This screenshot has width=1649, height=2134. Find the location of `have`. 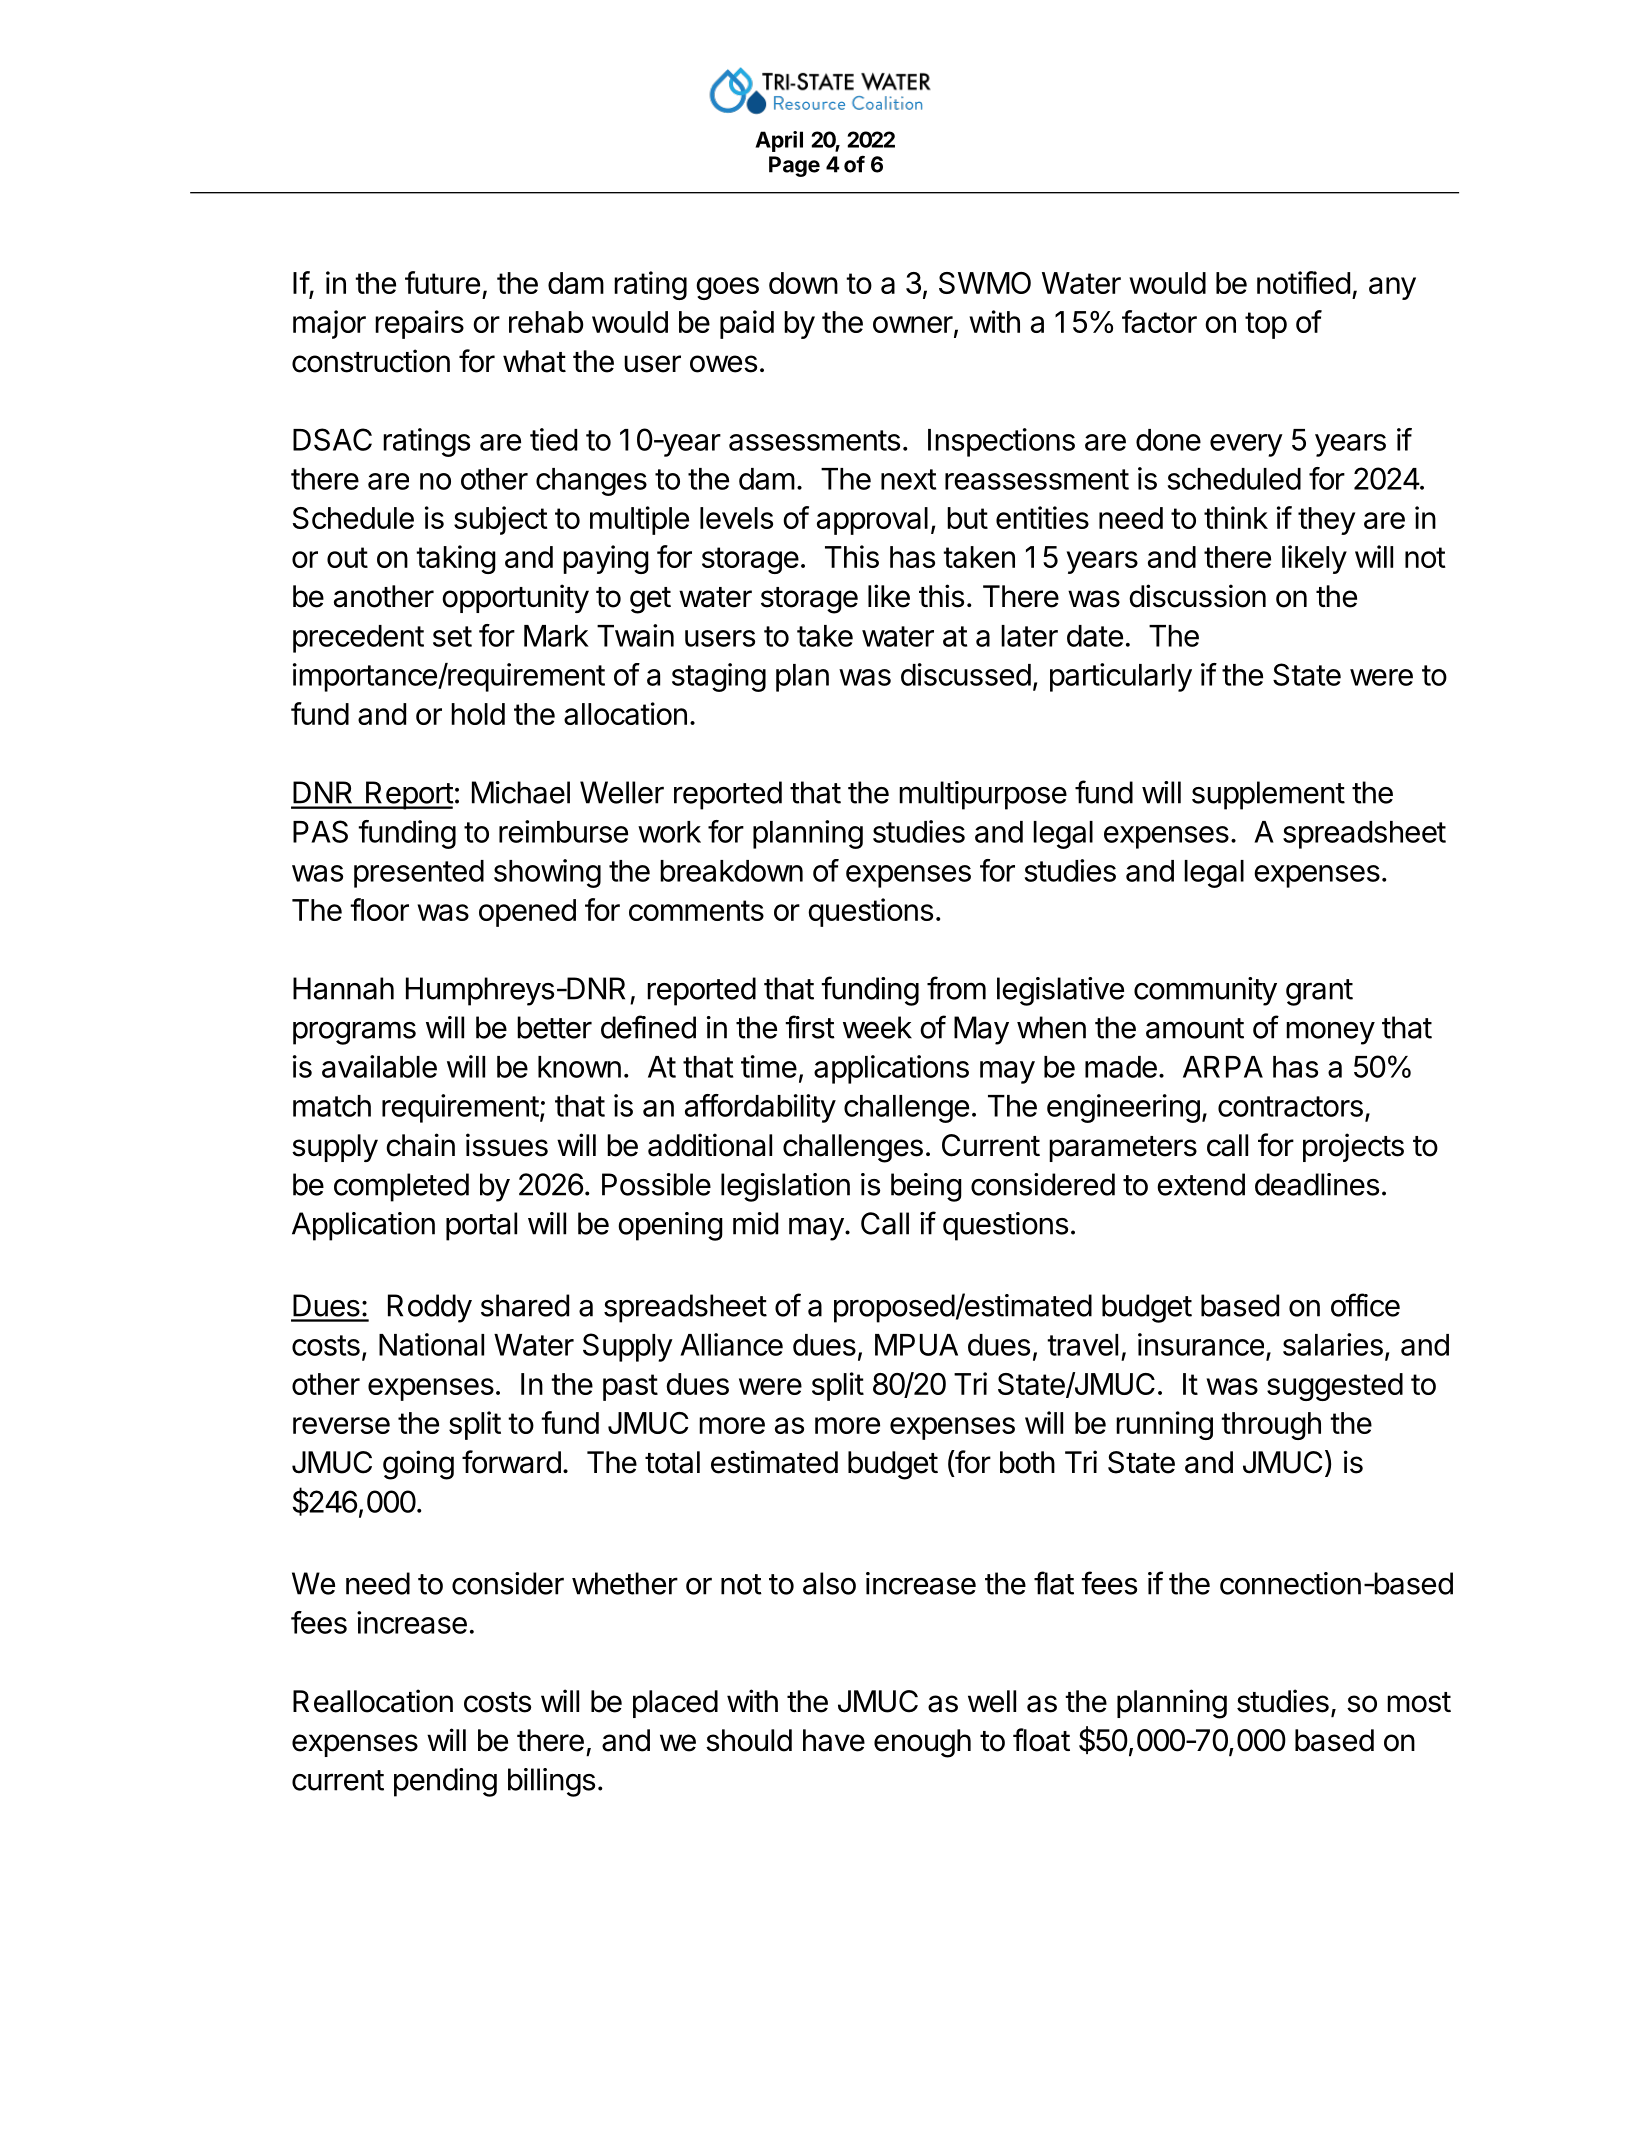

have is located at coordinates (834, 1740).
